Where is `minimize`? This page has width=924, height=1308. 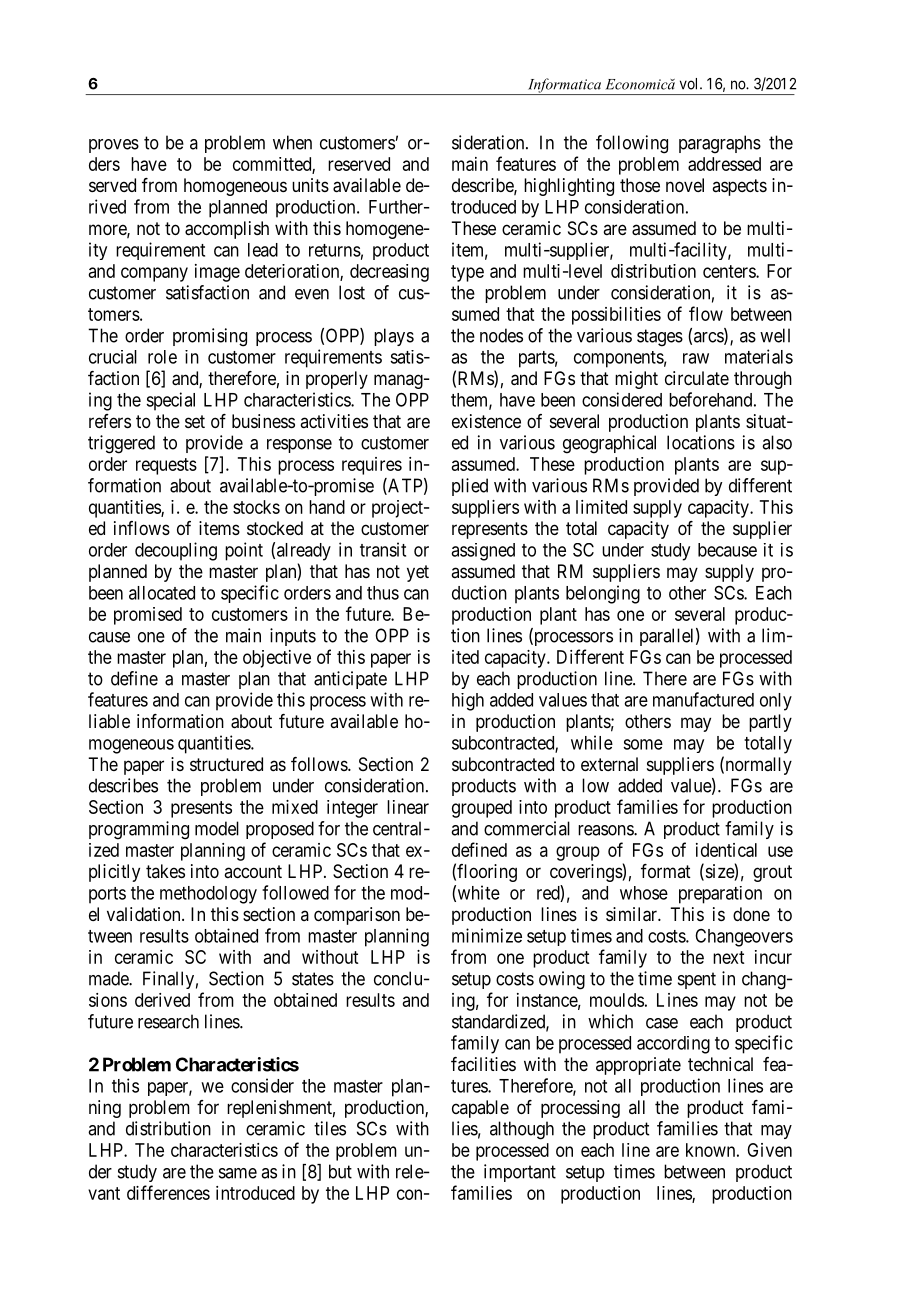
minimize is located at coordinates (487, 935).
